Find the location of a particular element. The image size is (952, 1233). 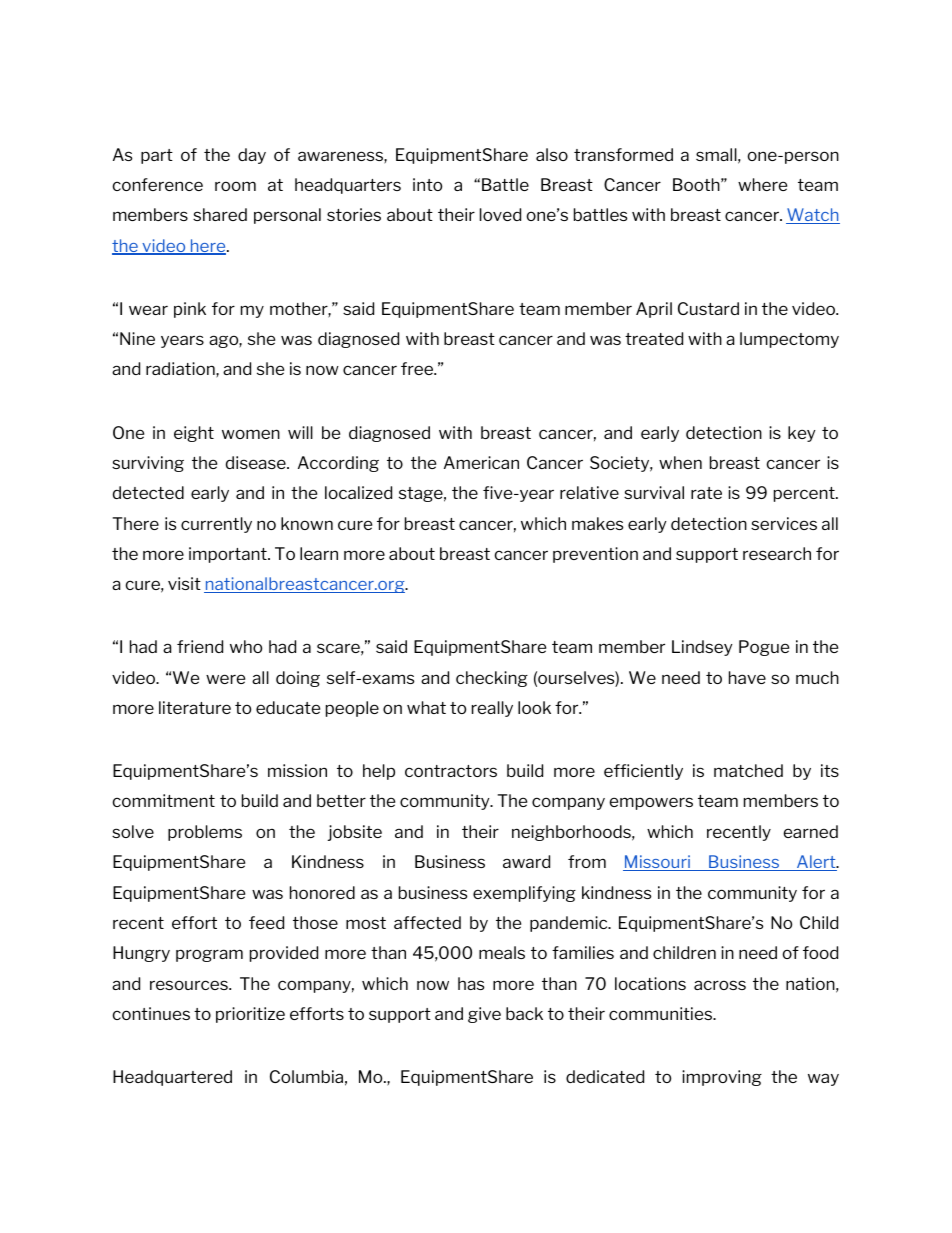

Watch is located at coordinates (813, 216).
